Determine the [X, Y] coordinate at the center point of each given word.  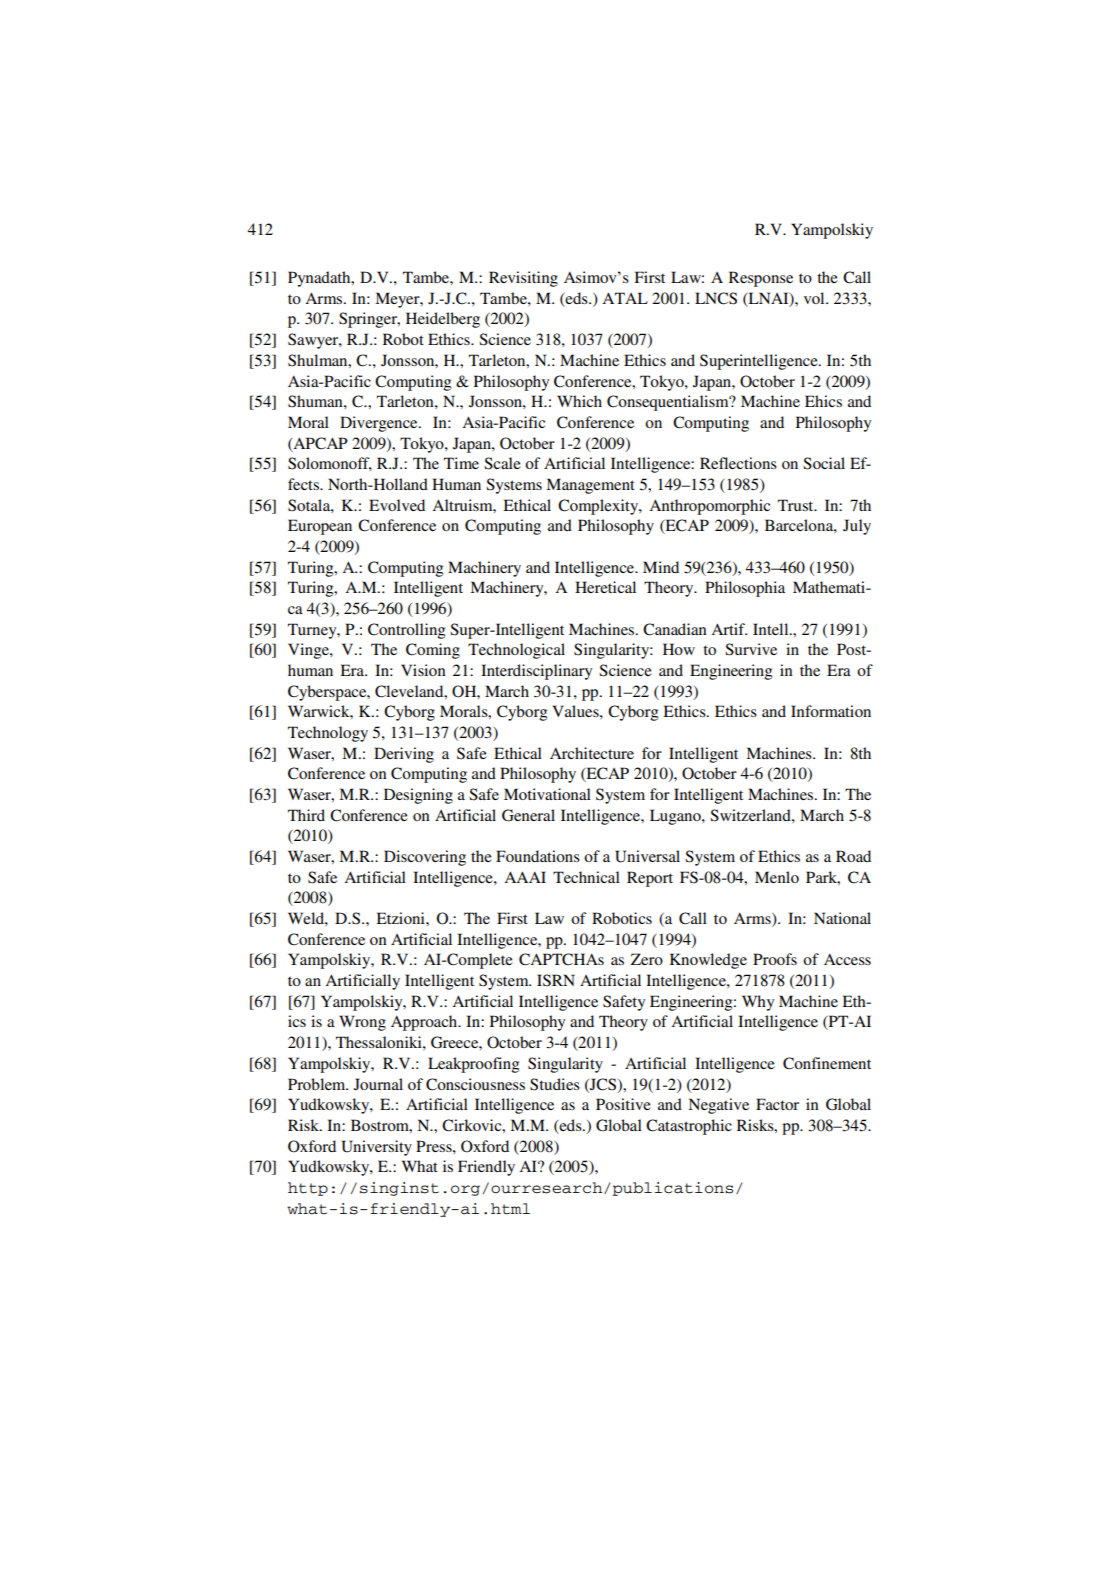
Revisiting [523, 279]
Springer [369, 320]
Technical [586, 877]
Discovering [425, 858]
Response [761, 279]
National [842, 918]
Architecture [592, 753]
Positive [623, 1104]
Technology [328, 734]
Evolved [397, 505]
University [377, 1148]
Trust [797, 505]
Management [590, 486]
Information [831, 711]
